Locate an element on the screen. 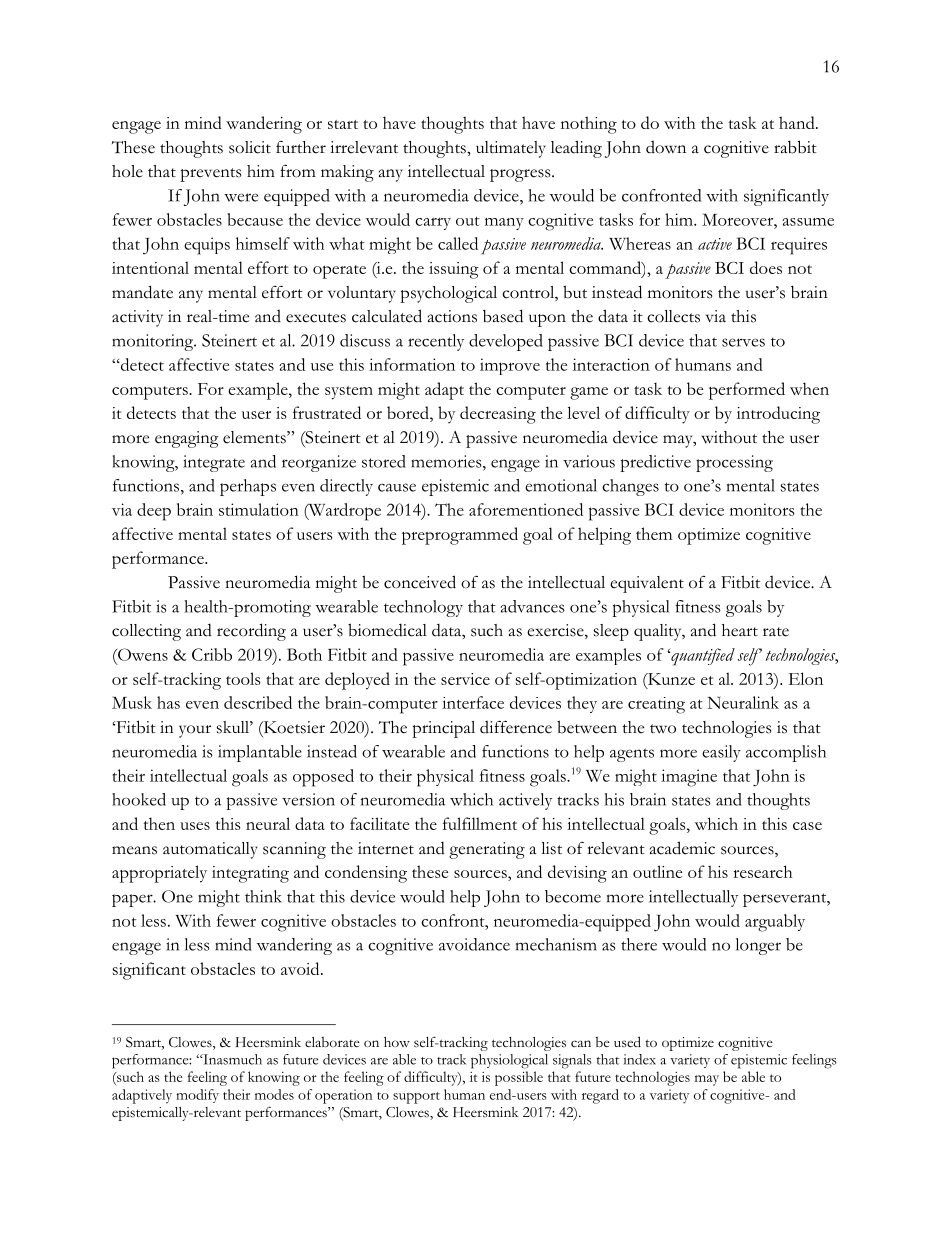 Image resolution: width=952 pixels, height=1233 pixels. solicit is located at coordinates (250, 147).
